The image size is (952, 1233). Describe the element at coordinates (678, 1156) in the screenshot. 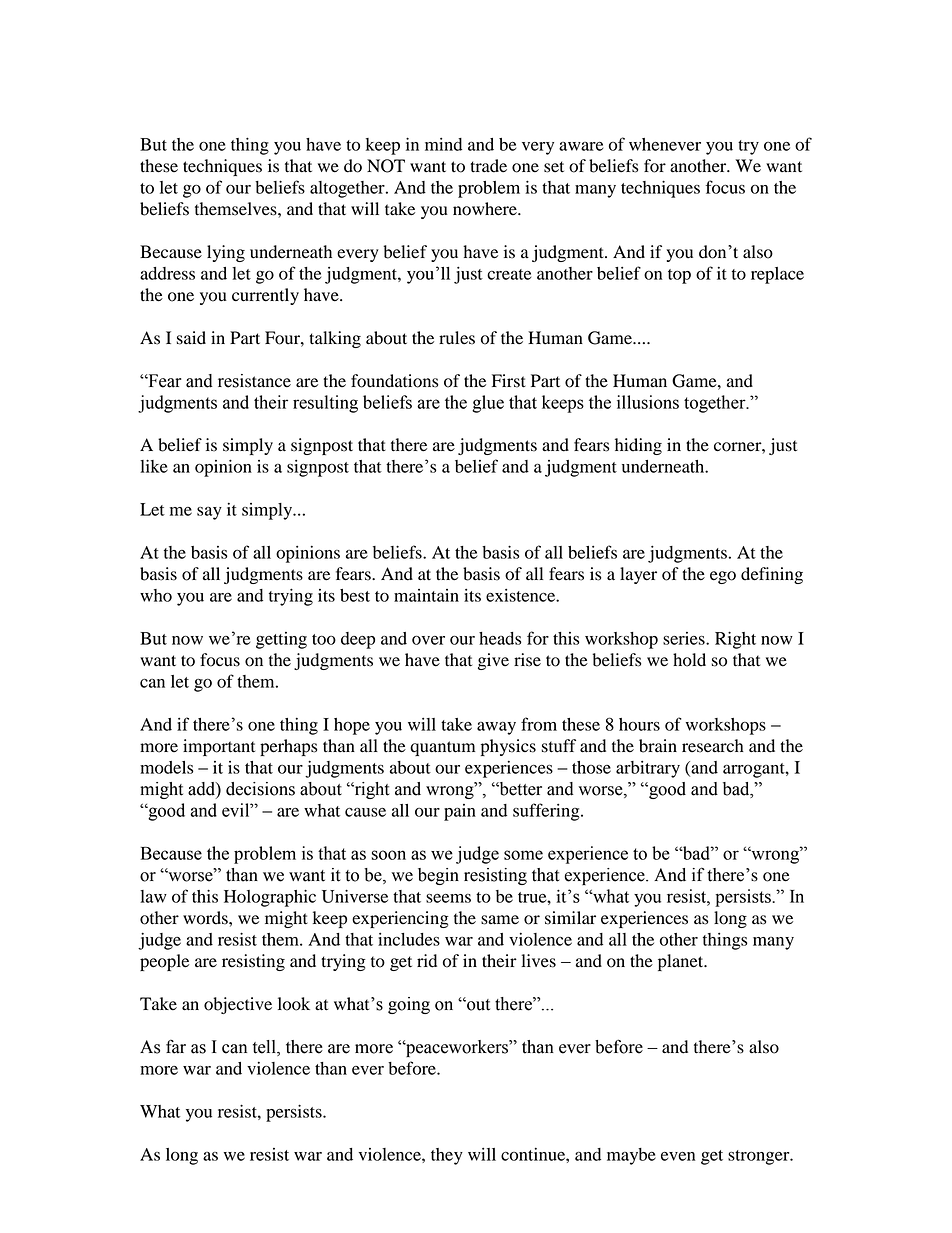

I see `even` at that location.
